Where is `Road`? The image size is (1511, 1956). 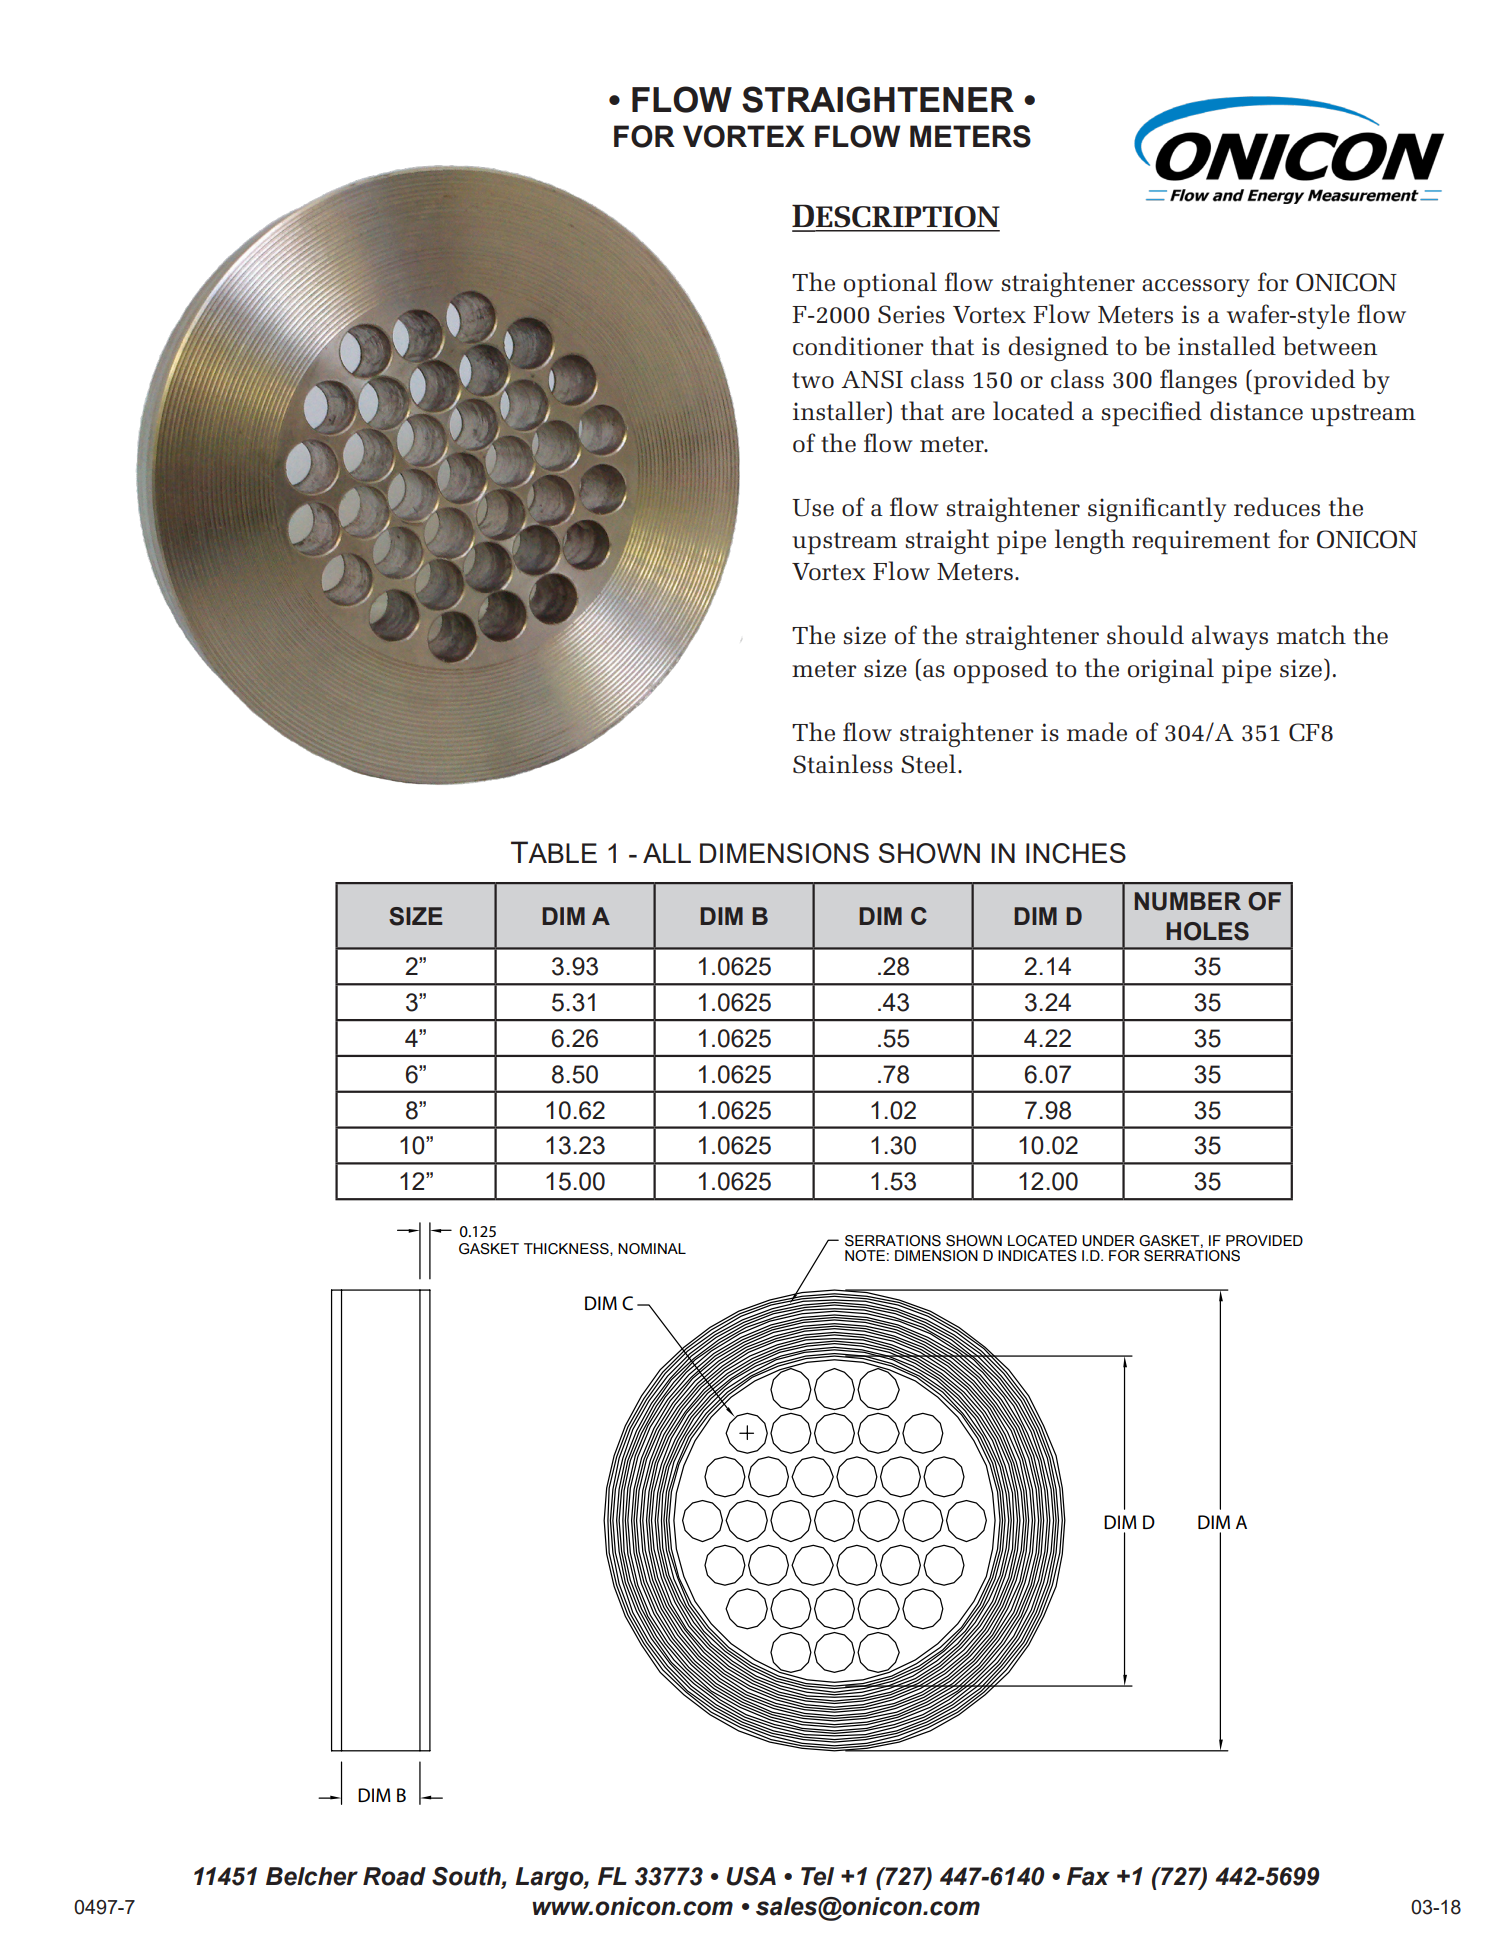 Road is located at coordinates (394, 1876).
